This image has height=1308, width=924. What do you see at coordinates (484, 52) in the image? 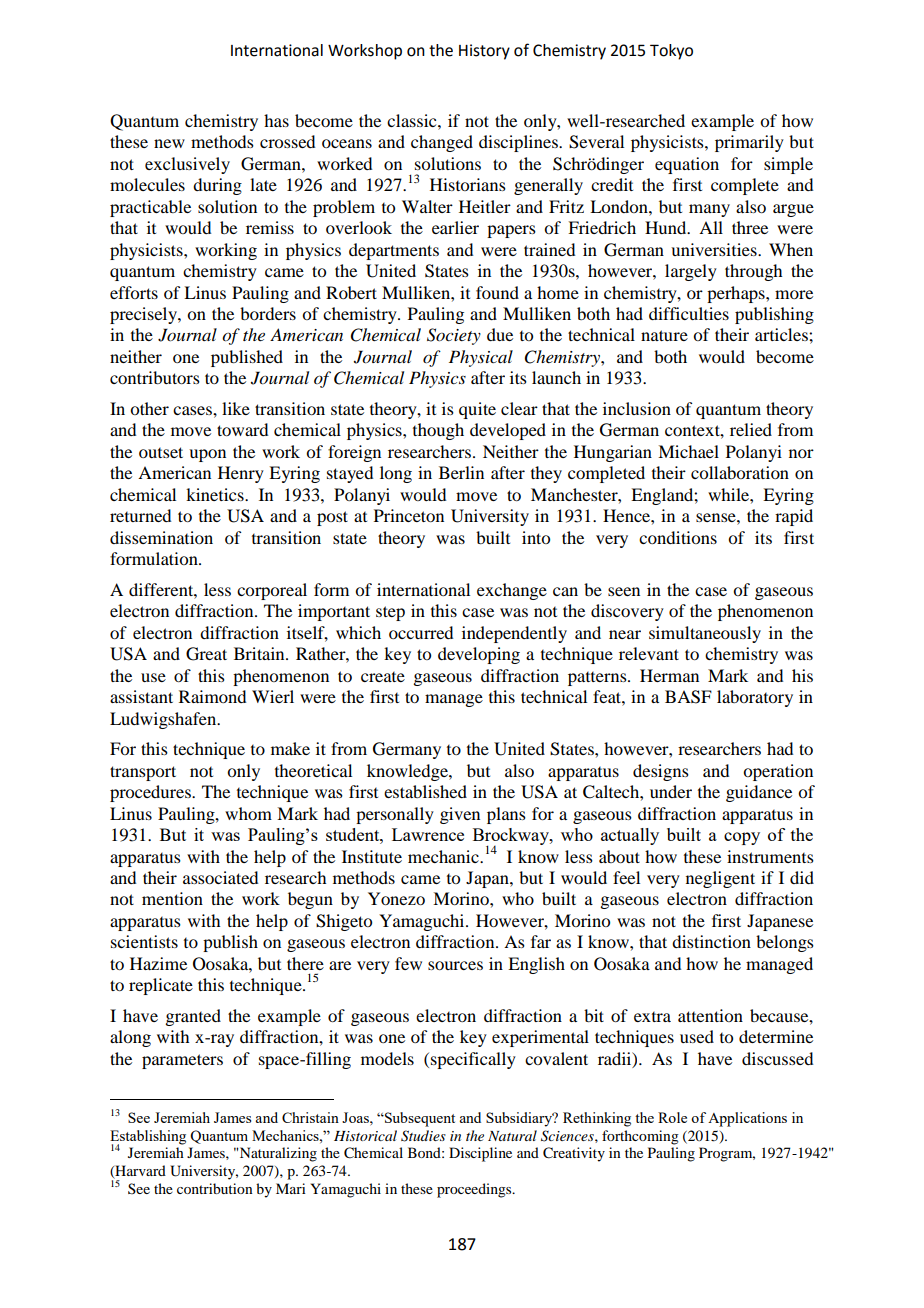
I see `History` at bounding box center [484, 52].
